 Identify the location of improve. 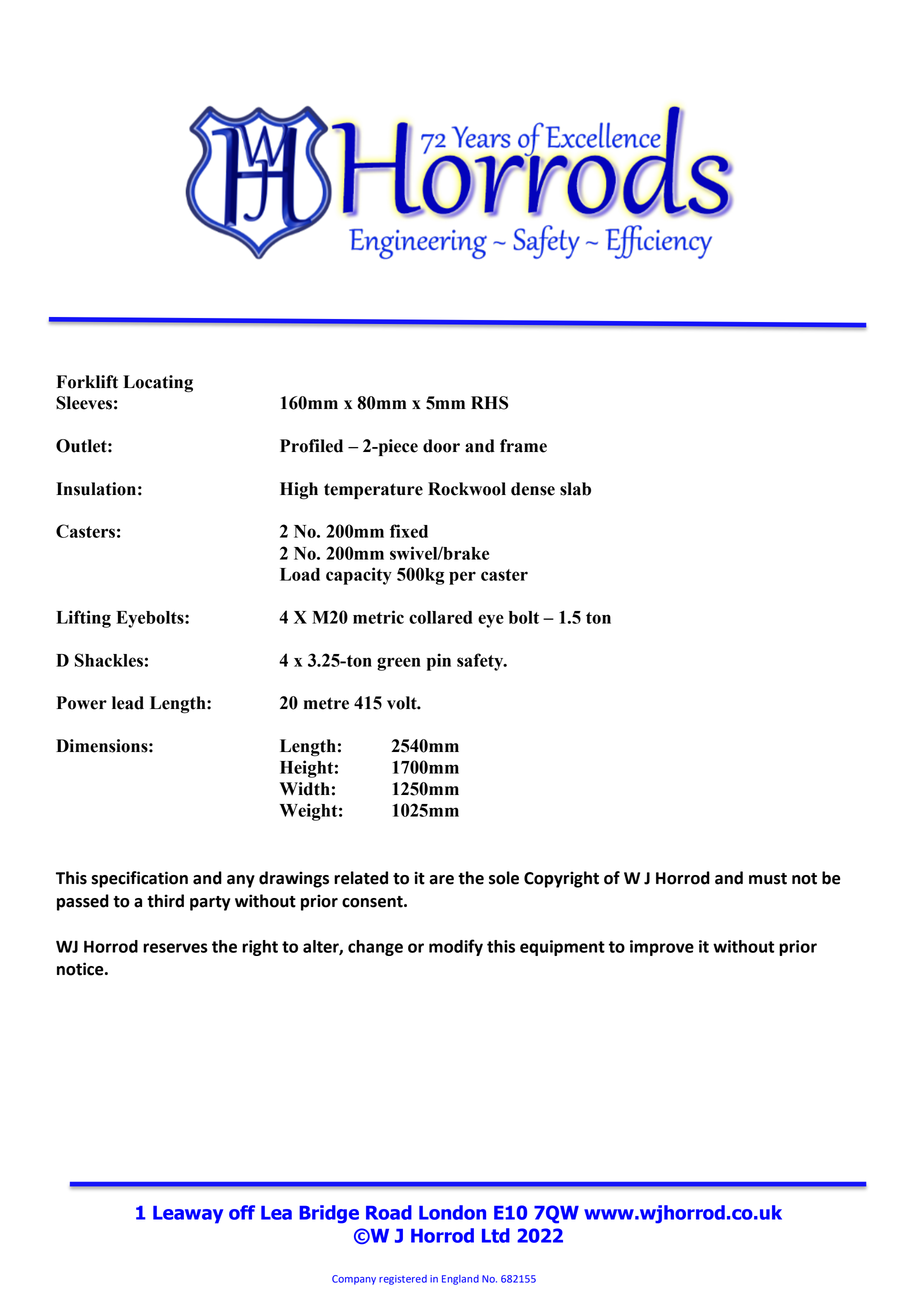
(662, 948).
